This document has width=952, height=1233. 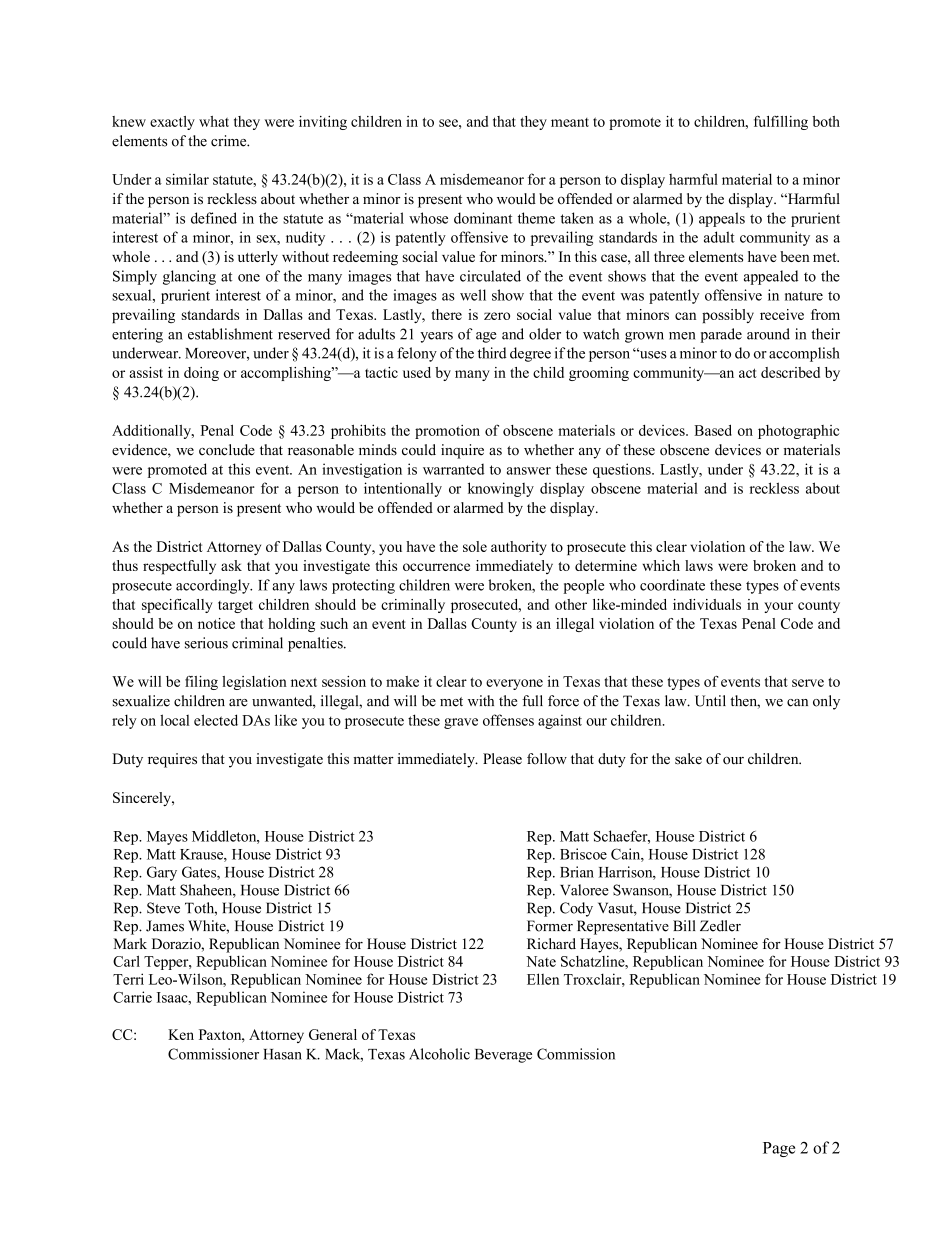 What do you see at coordinates (483, 218) in the document?
I see `dominant` at bounding box center [483, 218].
